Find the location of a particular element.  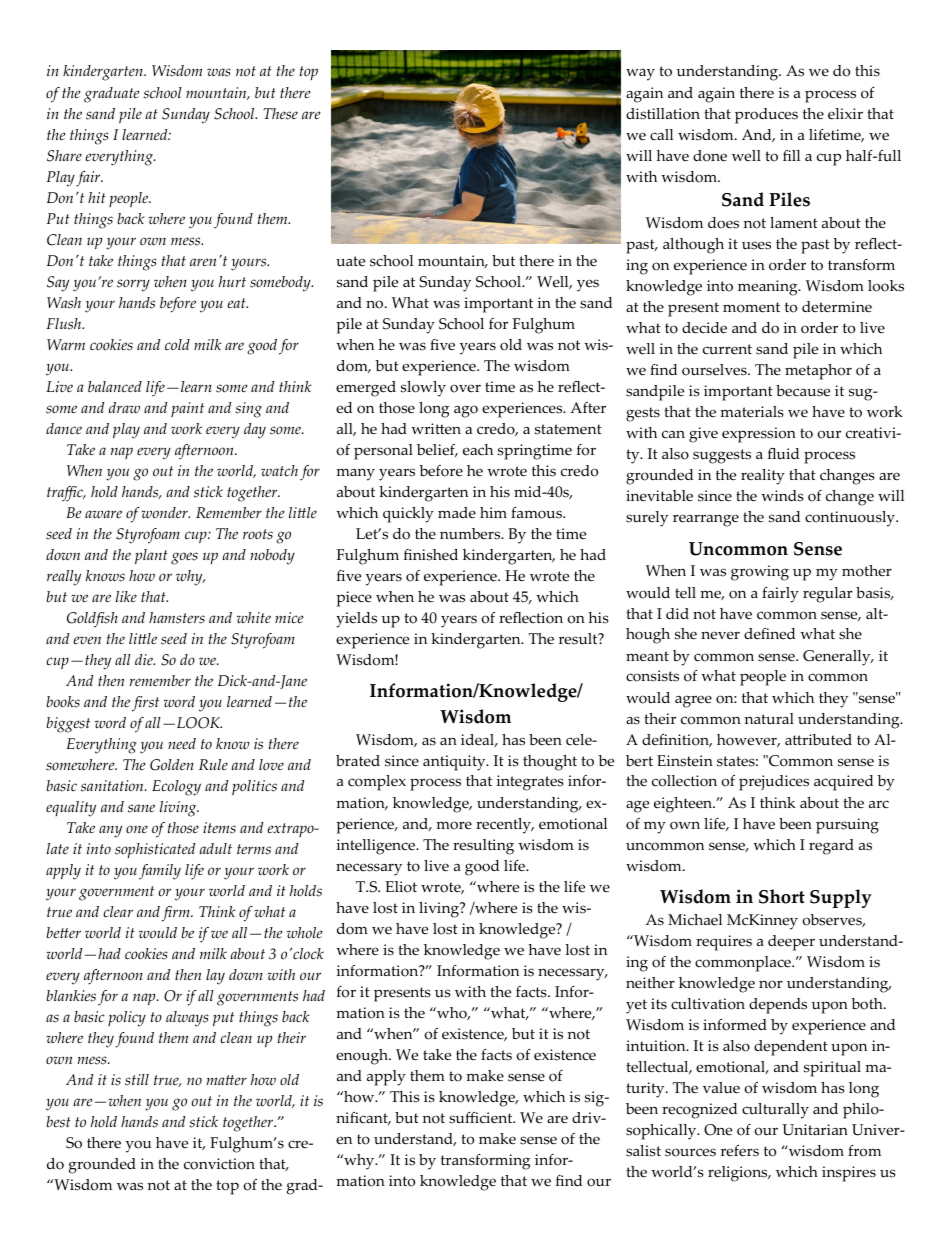

Share is located at coordinates (64, 156).
